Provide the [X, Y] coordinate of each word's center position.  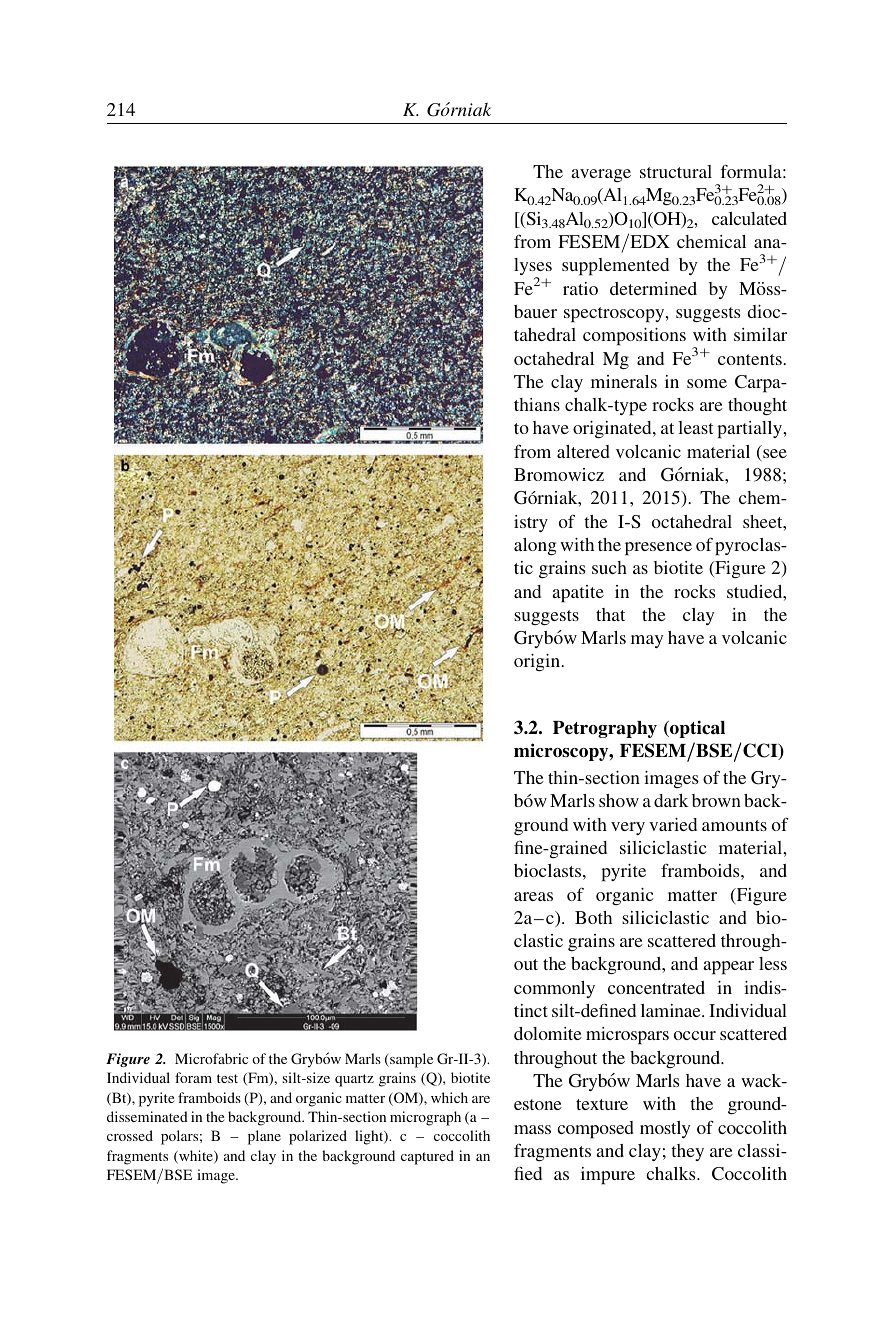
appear [728, 968]
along [535, 546]
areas [533, 896]
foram [193, 1077]
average [601, 175]
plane [264, 1137]
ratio [580, 288]
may [647, 641]
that [610, 614]
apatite [578, 594]
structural [676, 171]
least [695, 427]
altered [583, 451]
